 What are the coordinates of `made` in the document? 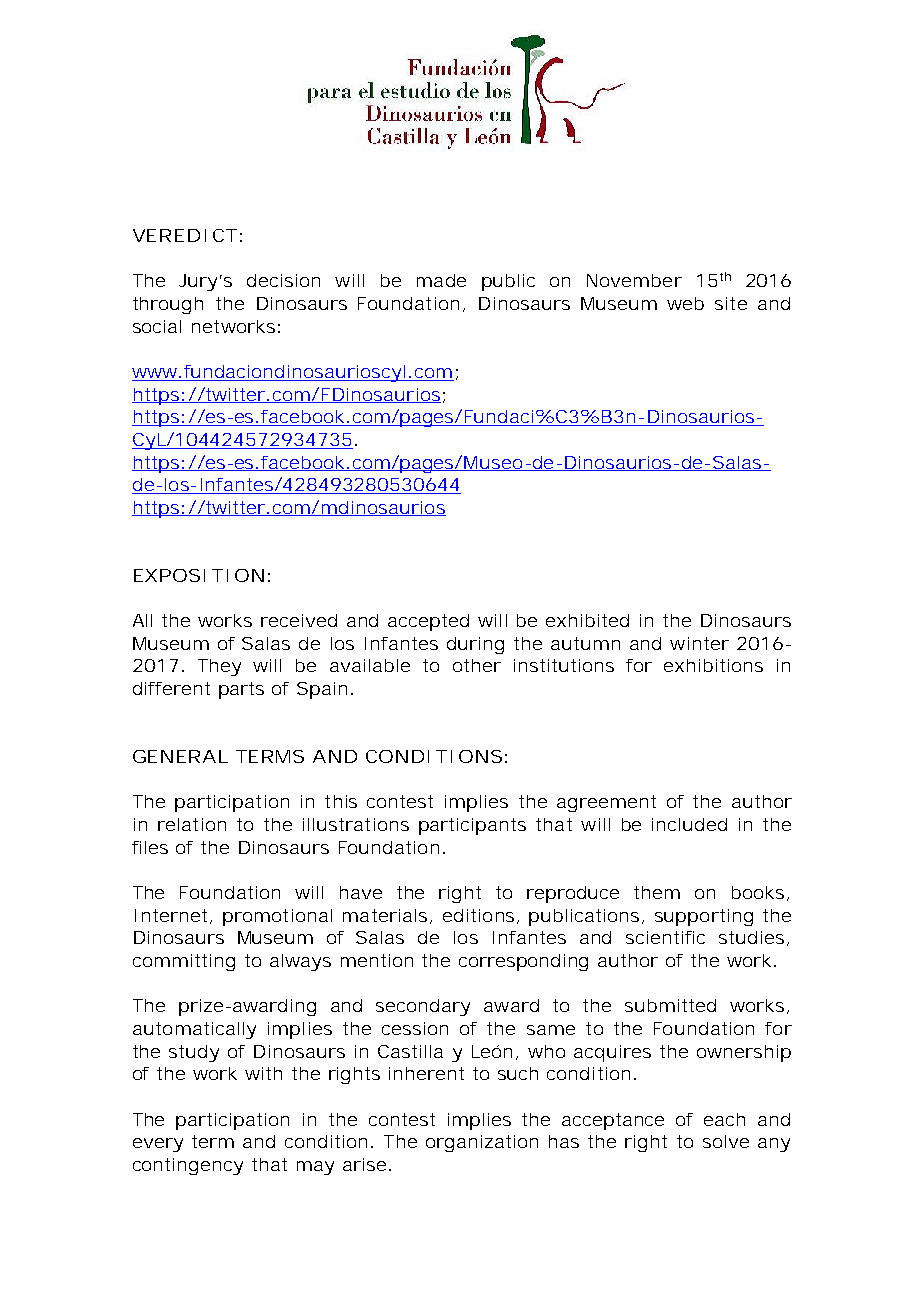 It's located at (441, 280).
